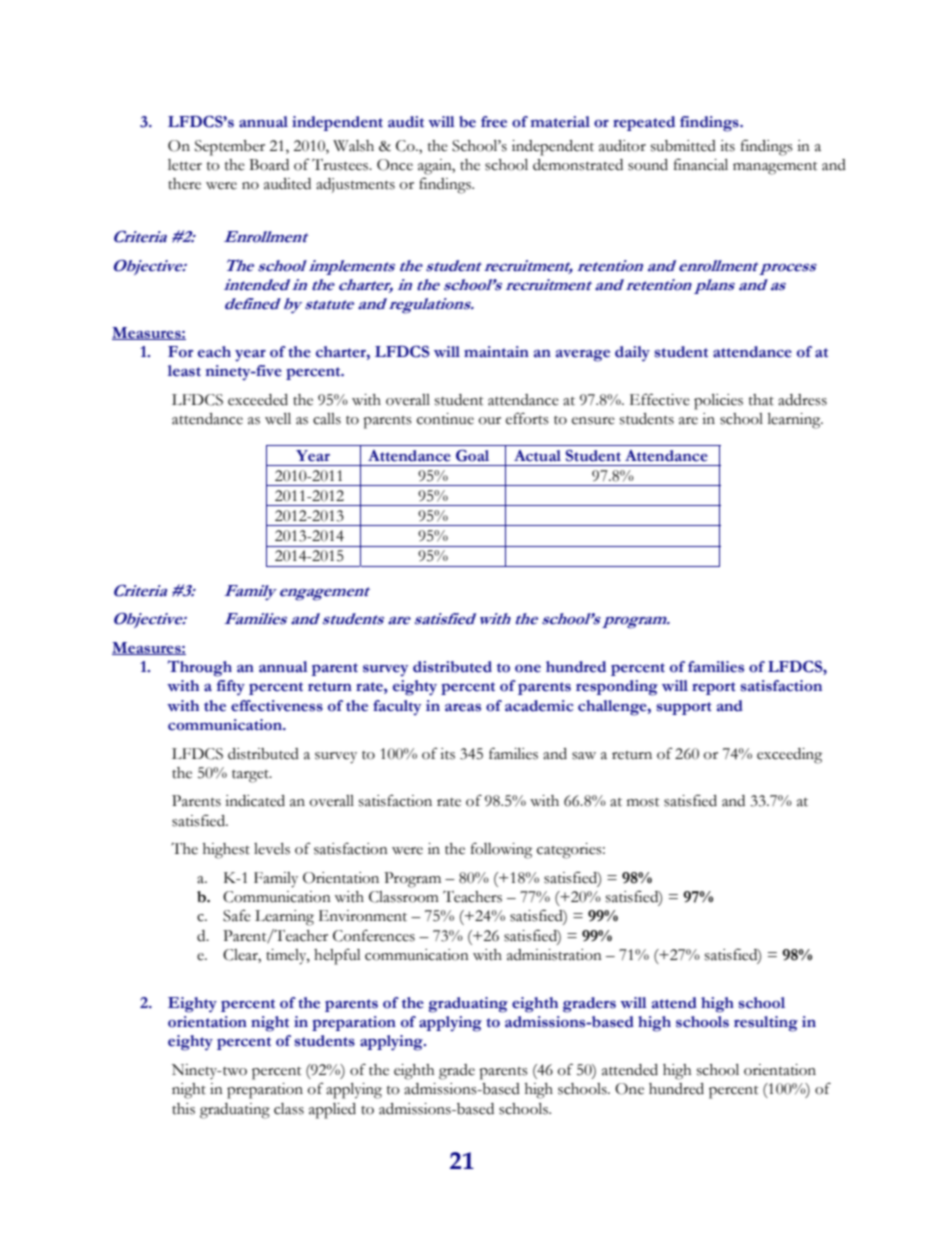 This page has width=952, height=1233. What do you see at coordinates (251, 776) in the page?
I see `target` at bounding box center [251, 776].
